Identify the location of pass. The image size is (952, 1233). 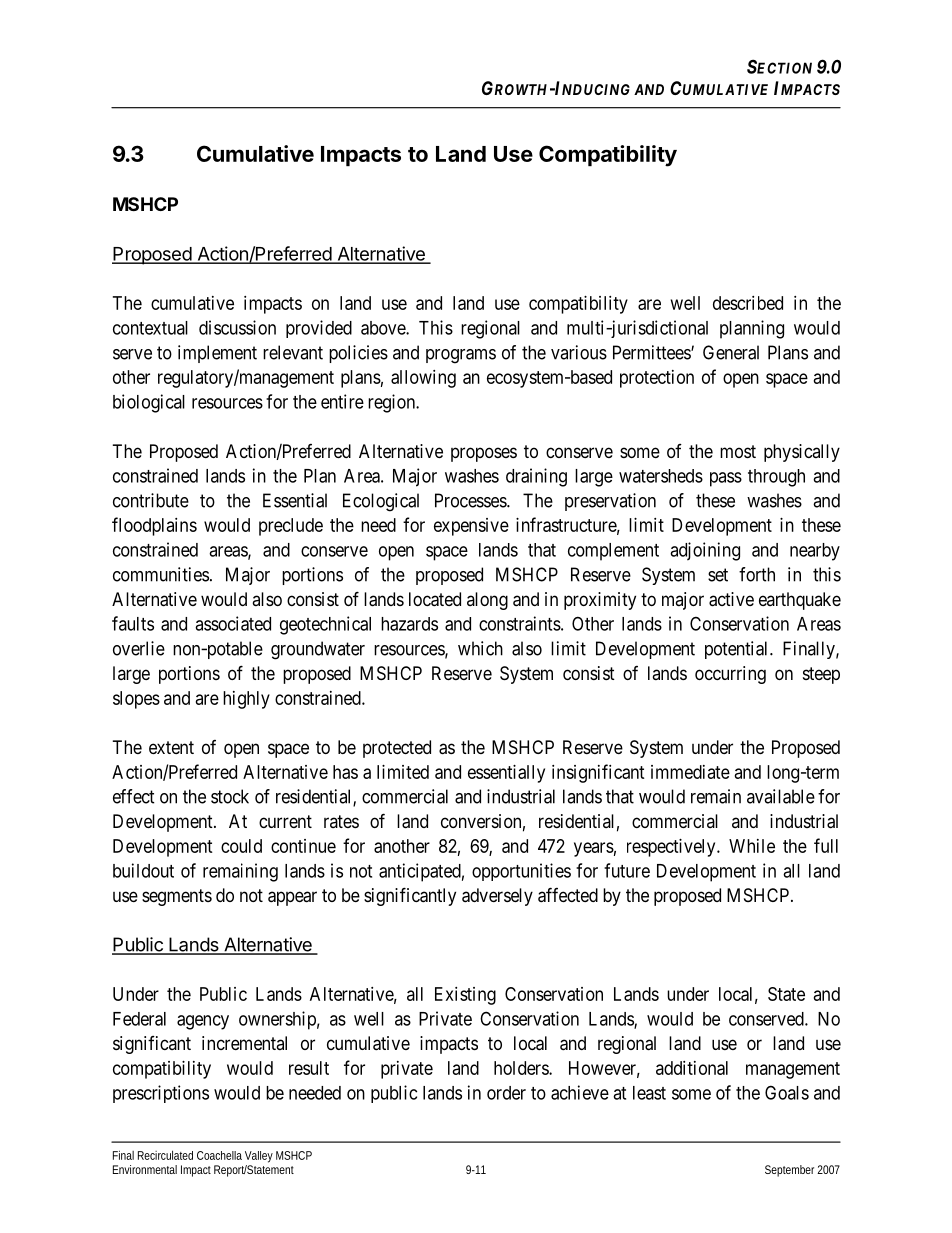
(726, 479).
